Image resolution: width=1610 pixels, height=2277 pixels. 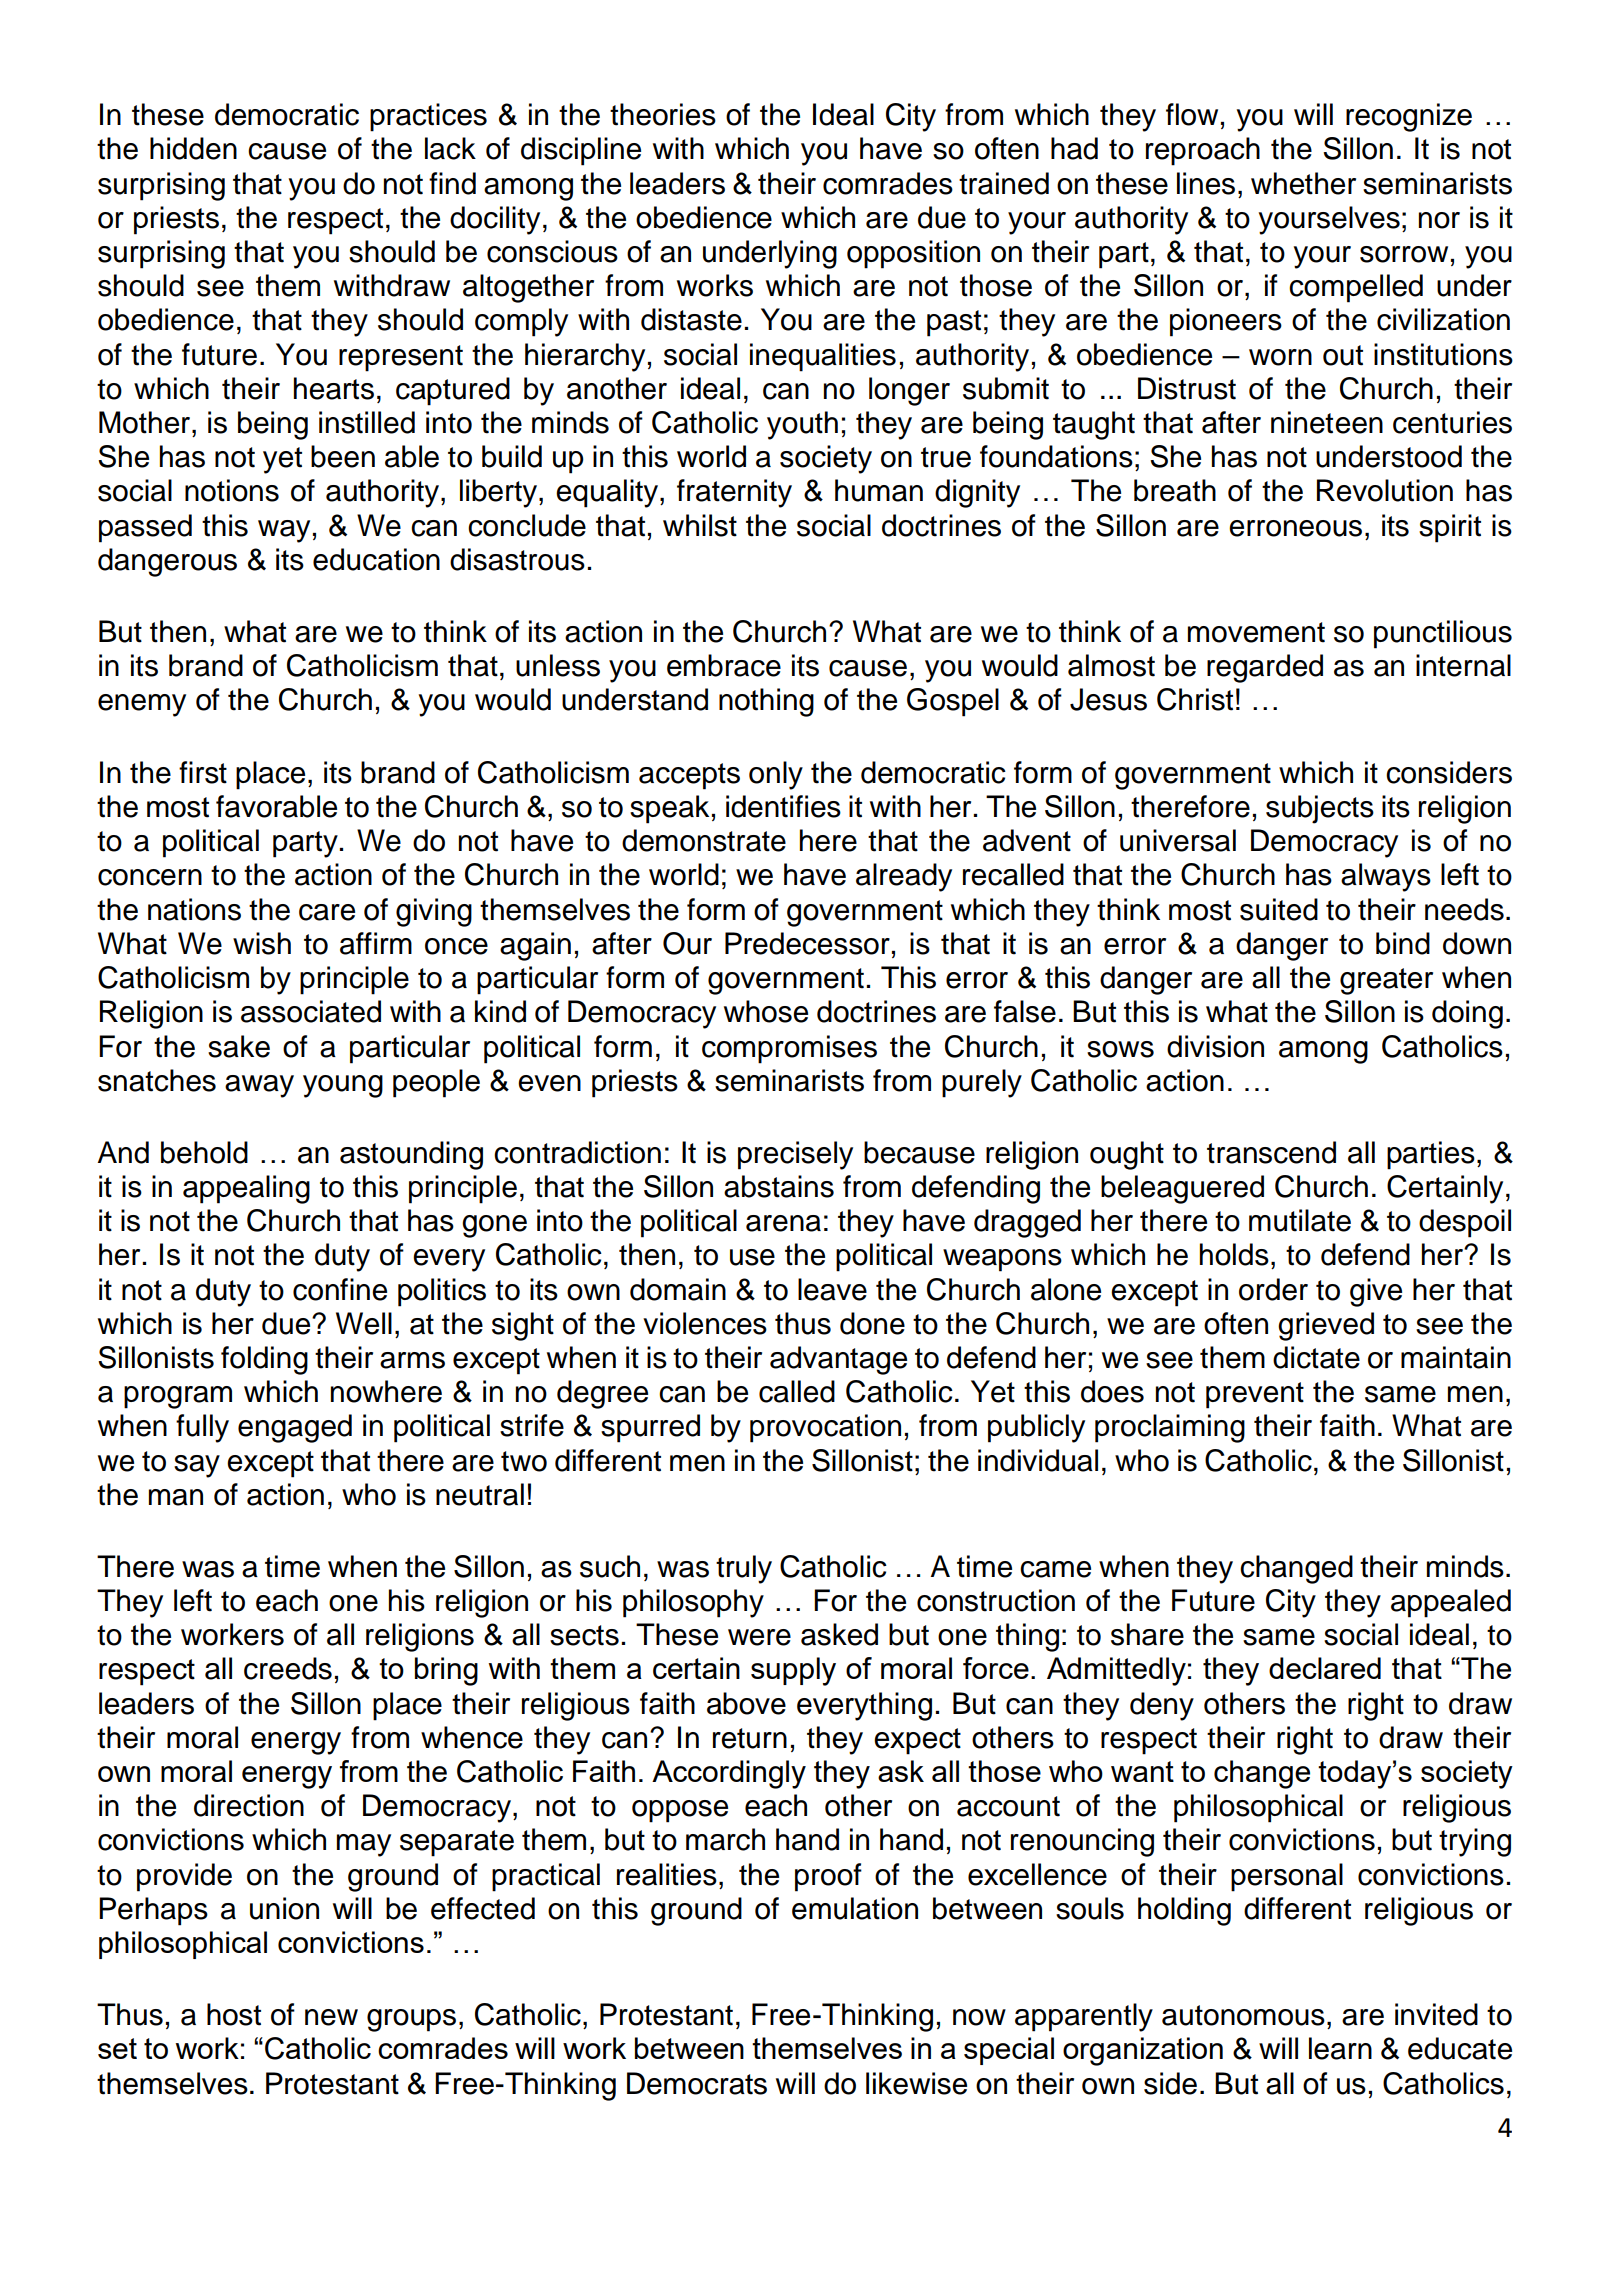 I want to click on away, so click(x=259, y=1086).
